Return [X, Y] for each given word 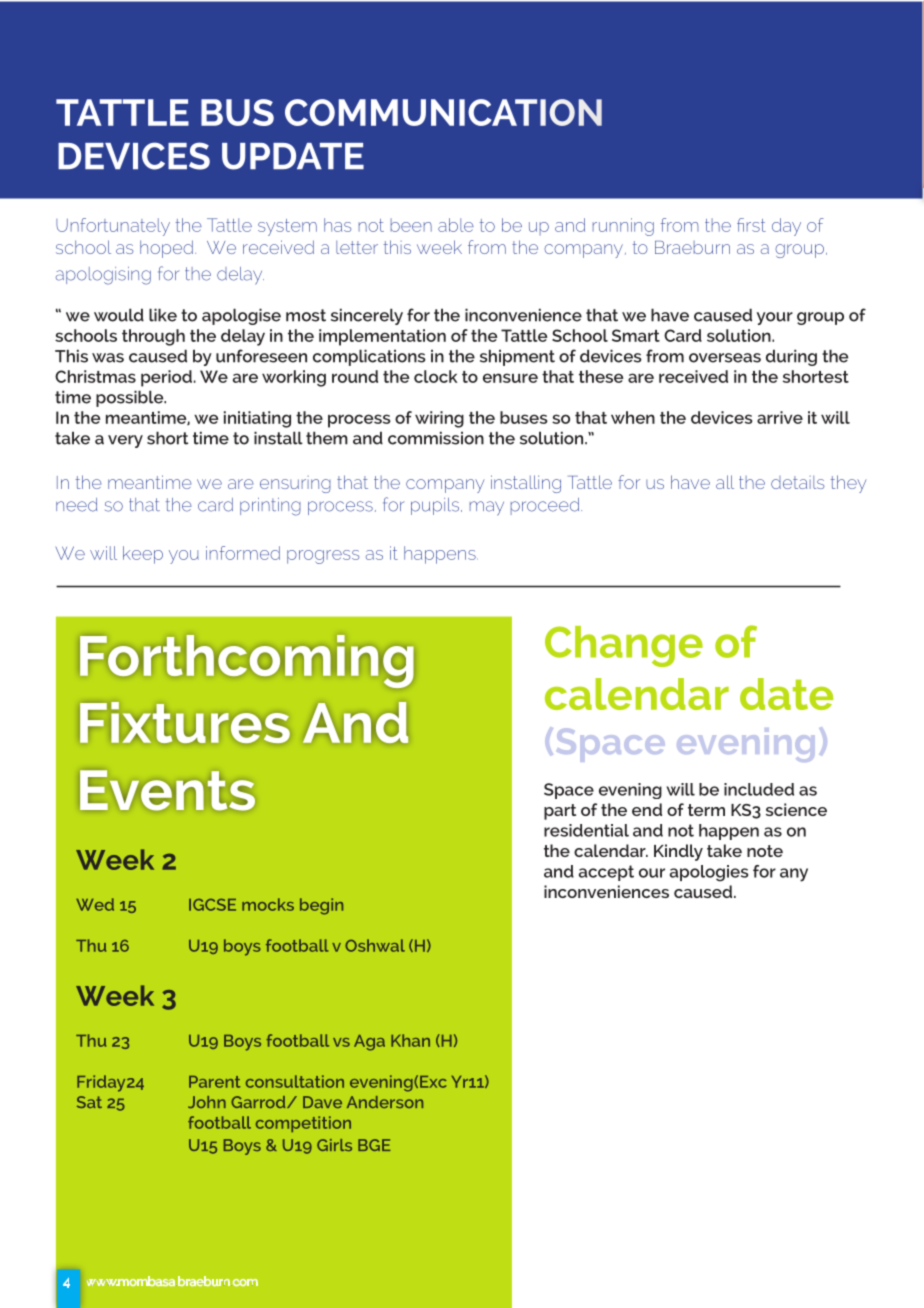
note [765, 851]
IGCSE [212, 905]
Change [624, 646]
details [798, 482]
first [751, 225]
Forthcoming [246, 661]
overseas [725, 358]
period [166, 378]
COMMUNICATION [443, 112]
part [560, 812]
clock [436, 376]
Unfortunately [113, 227]
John [207, 1102]
